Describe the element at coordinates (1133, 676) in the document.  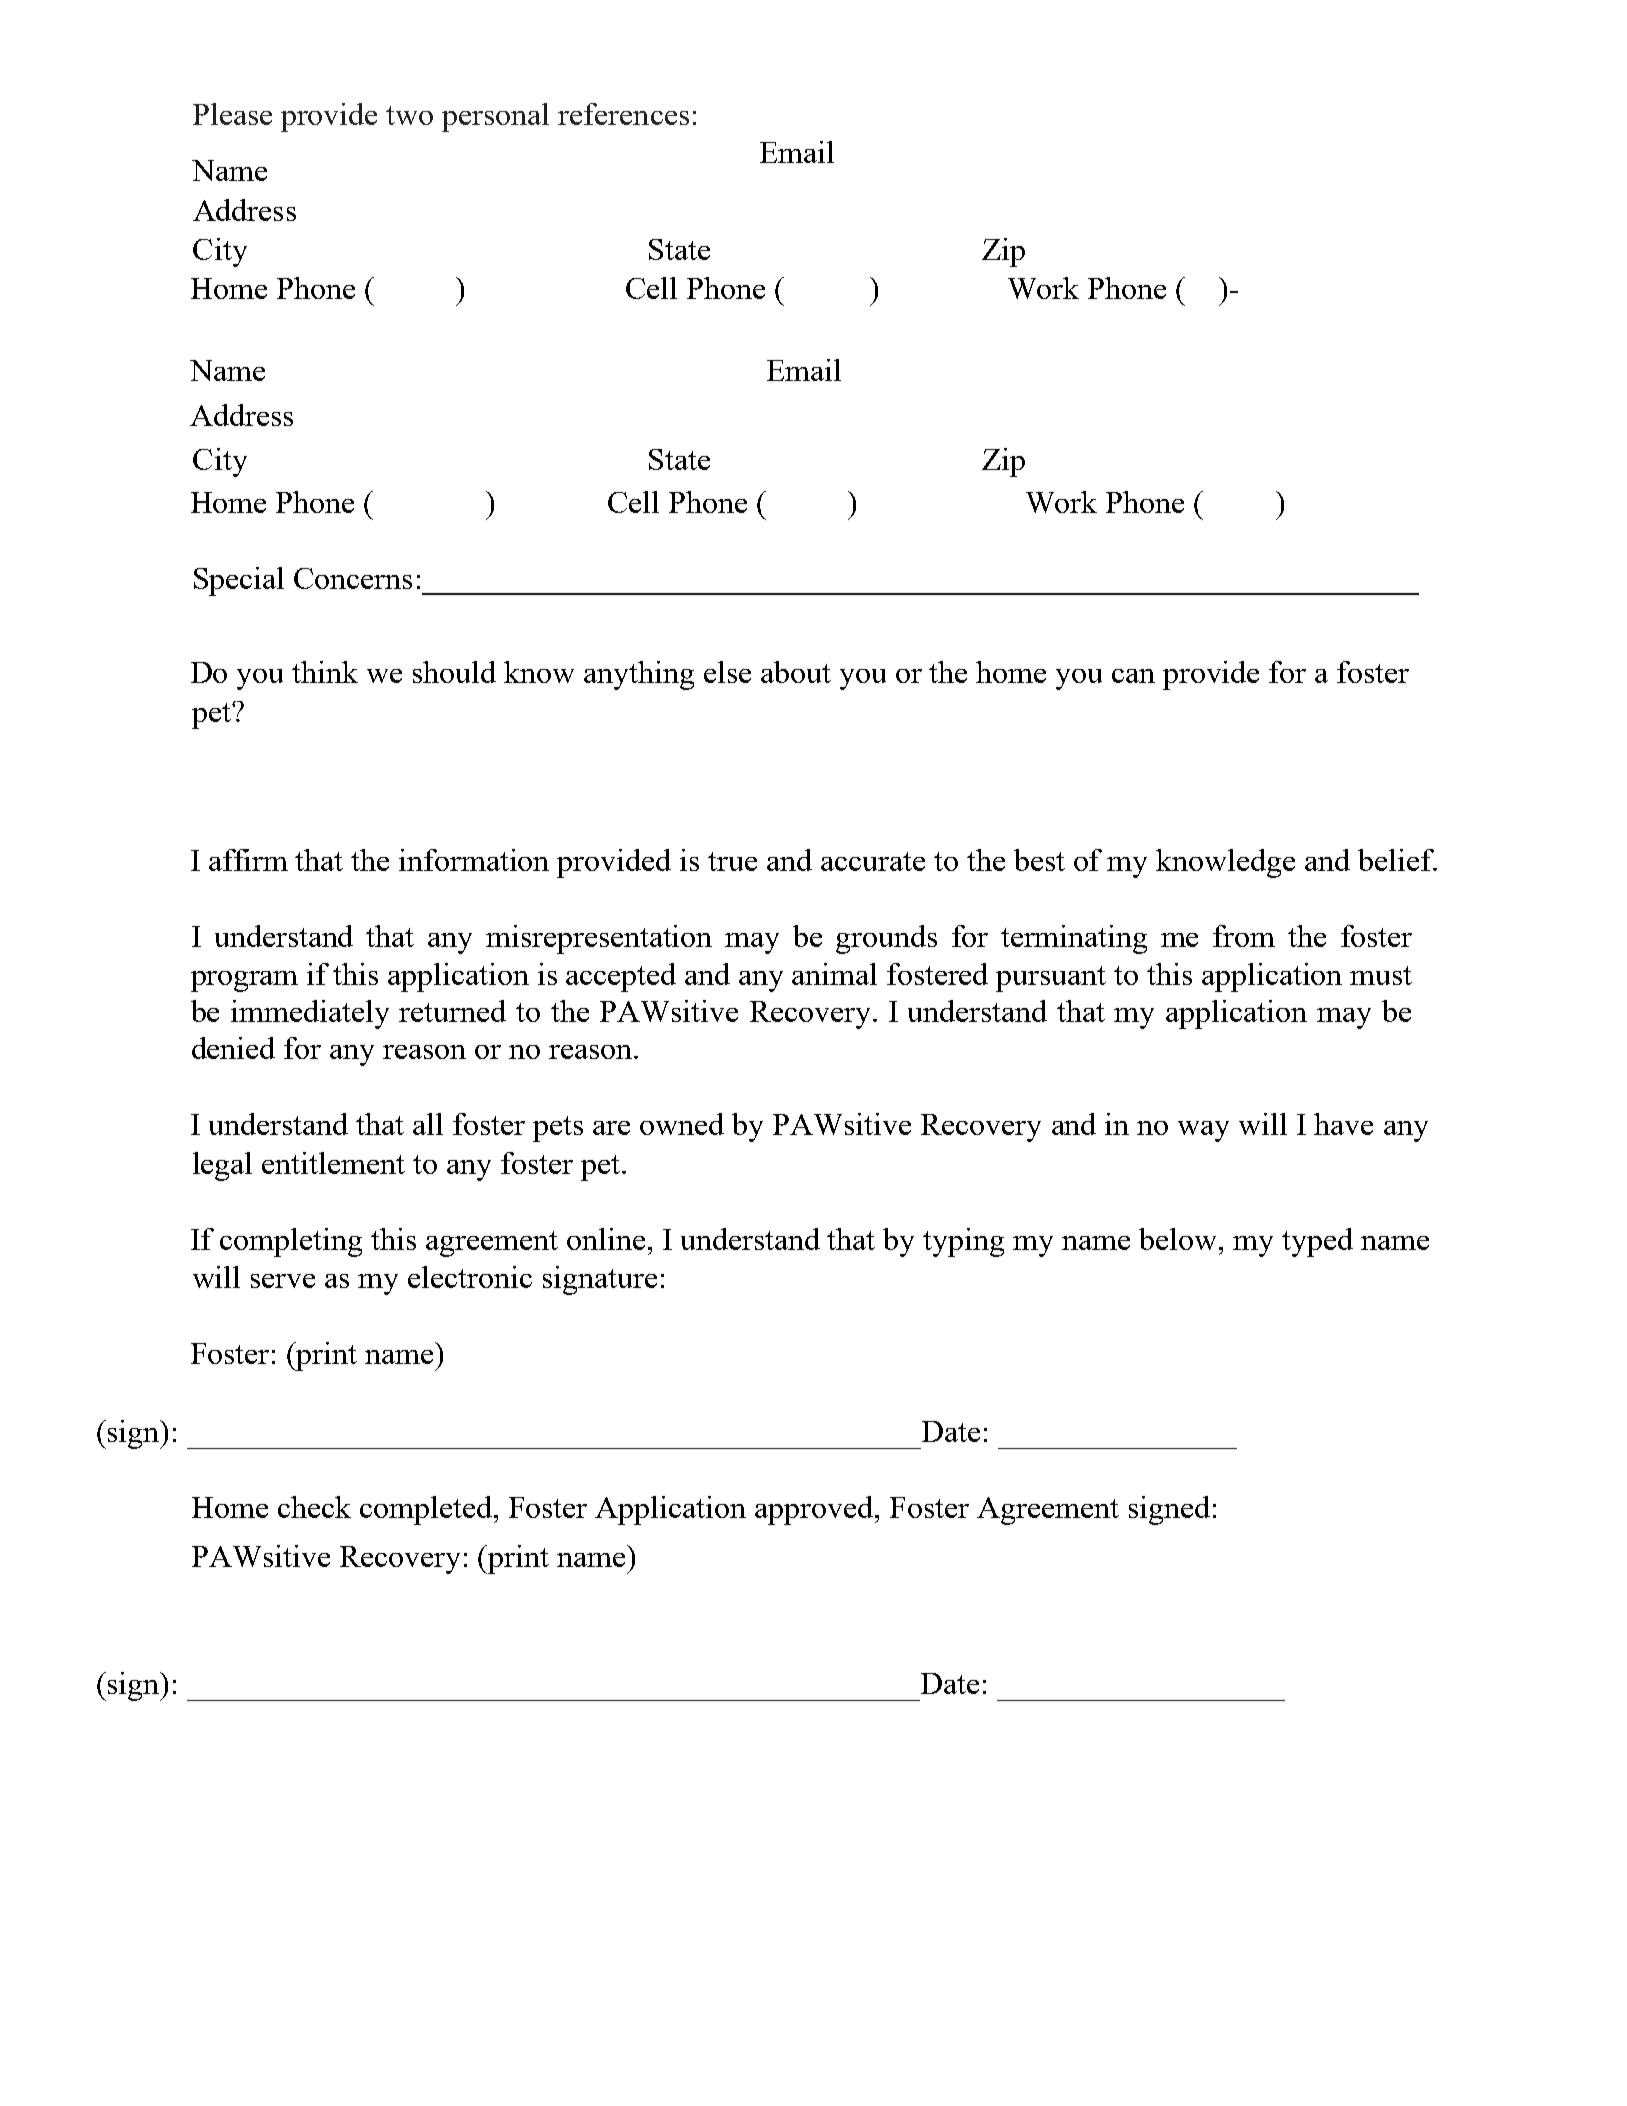
I see `can` at that location.
